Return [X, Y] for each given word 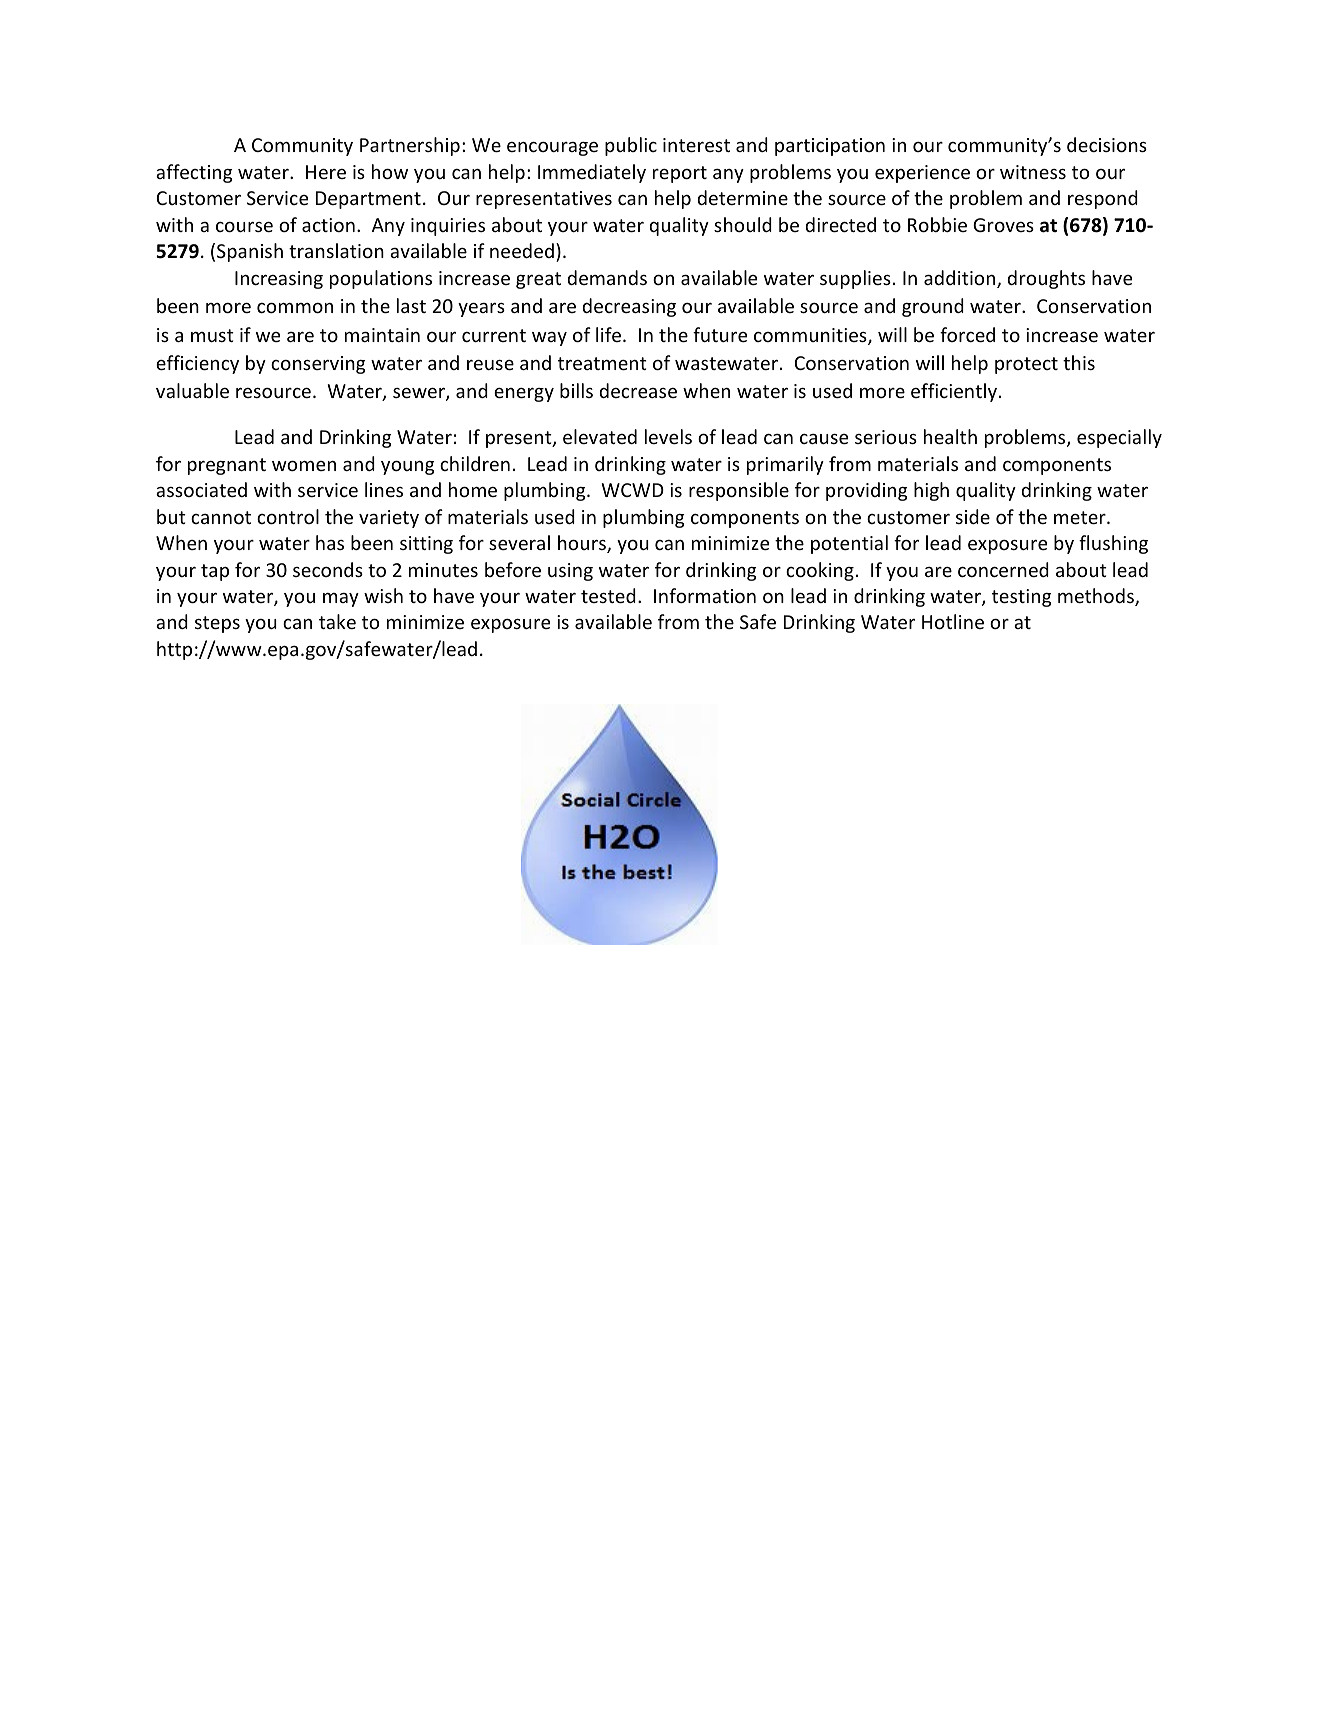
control [288, 516]
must [212, 335]
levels [668, 436]
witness [1033, 172]
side [973, 516]
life [610, 334]
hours [583, 544]
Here [326, 172]
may [341, 600]
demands [607, 277]
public [631, 146]
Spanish [250, 252]
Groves [1003, 225]
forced [967, 334]
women [304, 466]
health [950, 436]
